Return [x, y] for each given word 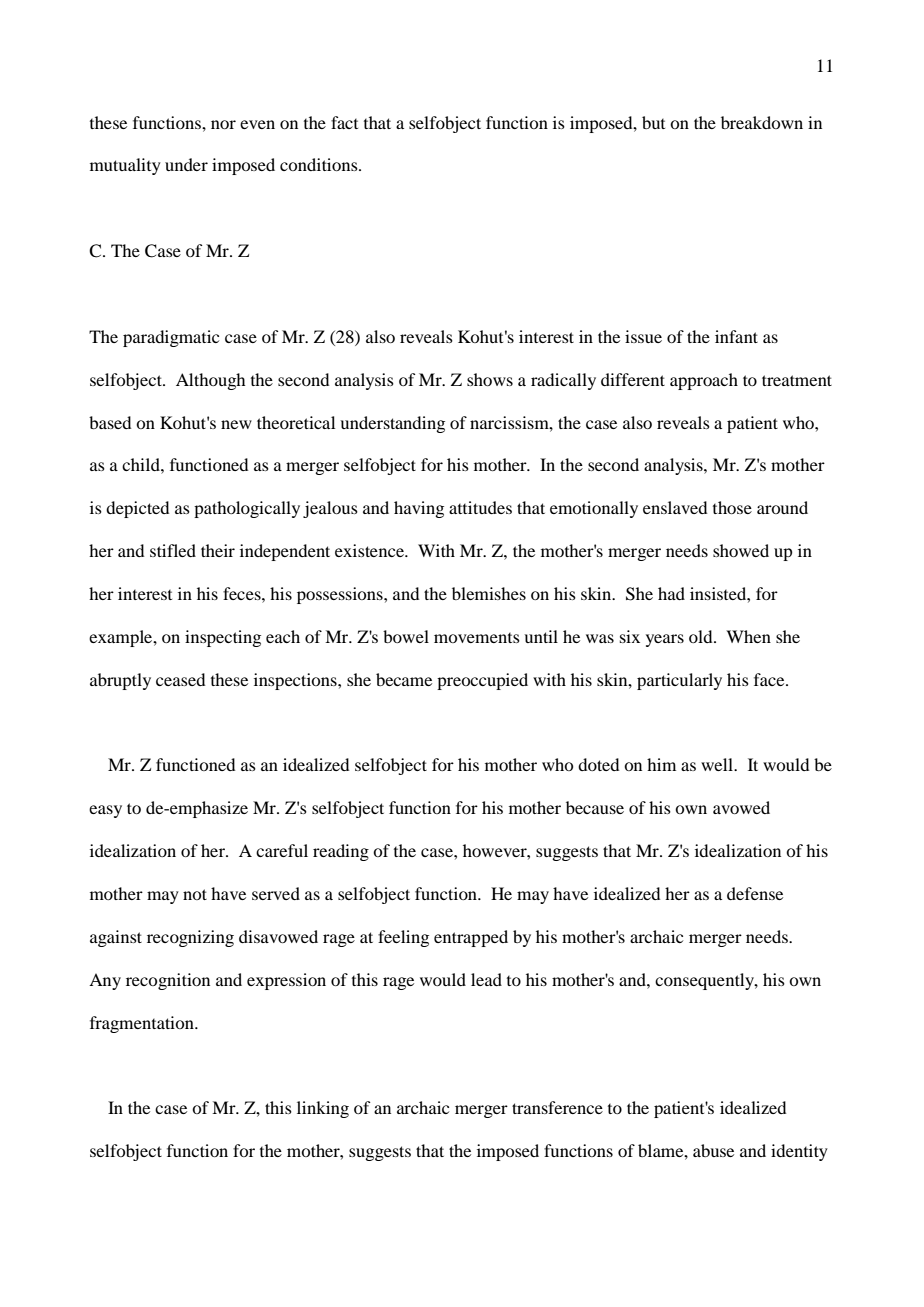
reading [341, 852]
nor [223, 124]
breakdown [762, 122]
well [718, 764]
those [732, 507]
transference [557, 1107]
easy [105, 811]
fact [344, 122]
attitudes [480, 507]
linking [323, 1109]
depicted [137, 509]
